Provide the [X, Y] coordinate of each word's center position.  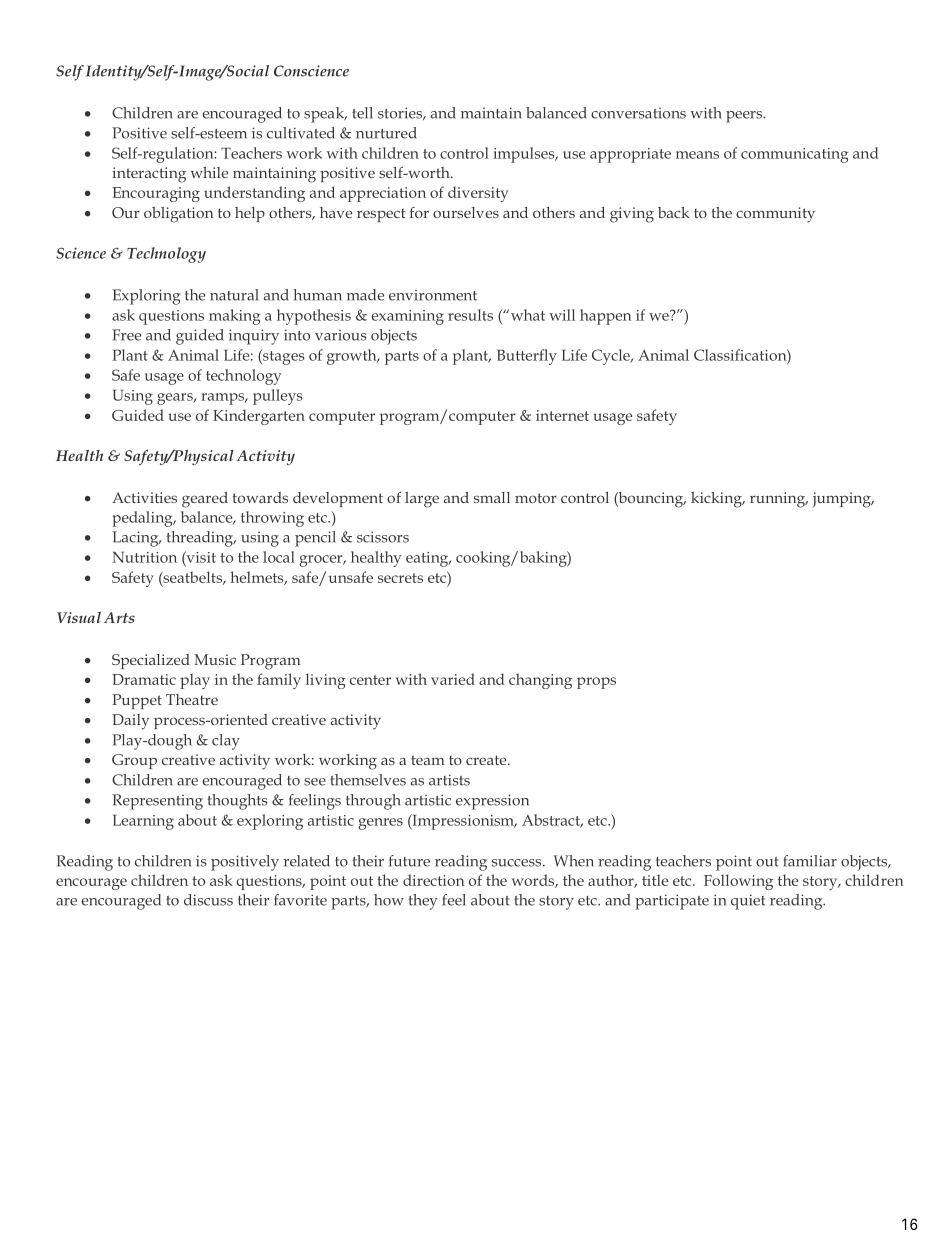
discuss [208, 900]
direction [433, 880]
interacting [149, 175]
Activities [144, 497]
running [779, 500]
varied [453, 679]
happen [605, 317]
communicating [795, 155]
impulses [525, 155]
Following [738, 882]
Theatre [192, 699]
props [596, 683]
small [492, 497]
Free [126, 335]
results [470, 315]
